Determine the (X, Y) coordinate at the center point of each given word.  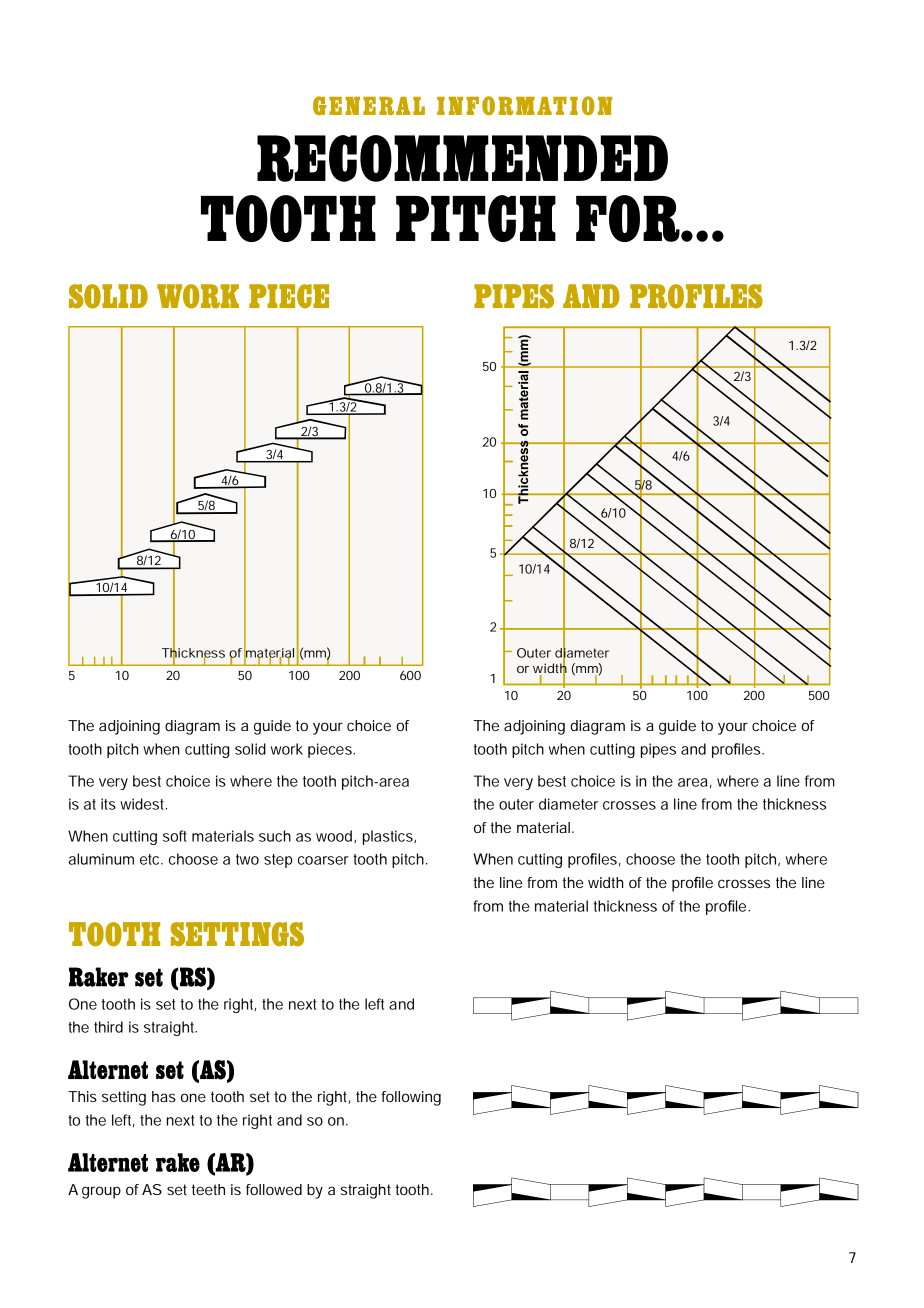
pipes (658, 750)
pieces (331, 750)
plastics (389, 837)
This (82, 1096)
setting (124, 1098)
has (164, 1096)
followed (274, 1189)
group (101, 1192)
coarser (323, 860)
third (108, 1027)
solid (250, 749)
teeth (208, 1189)
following (411, 1098)
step (278, 861)
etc (151, 859)
